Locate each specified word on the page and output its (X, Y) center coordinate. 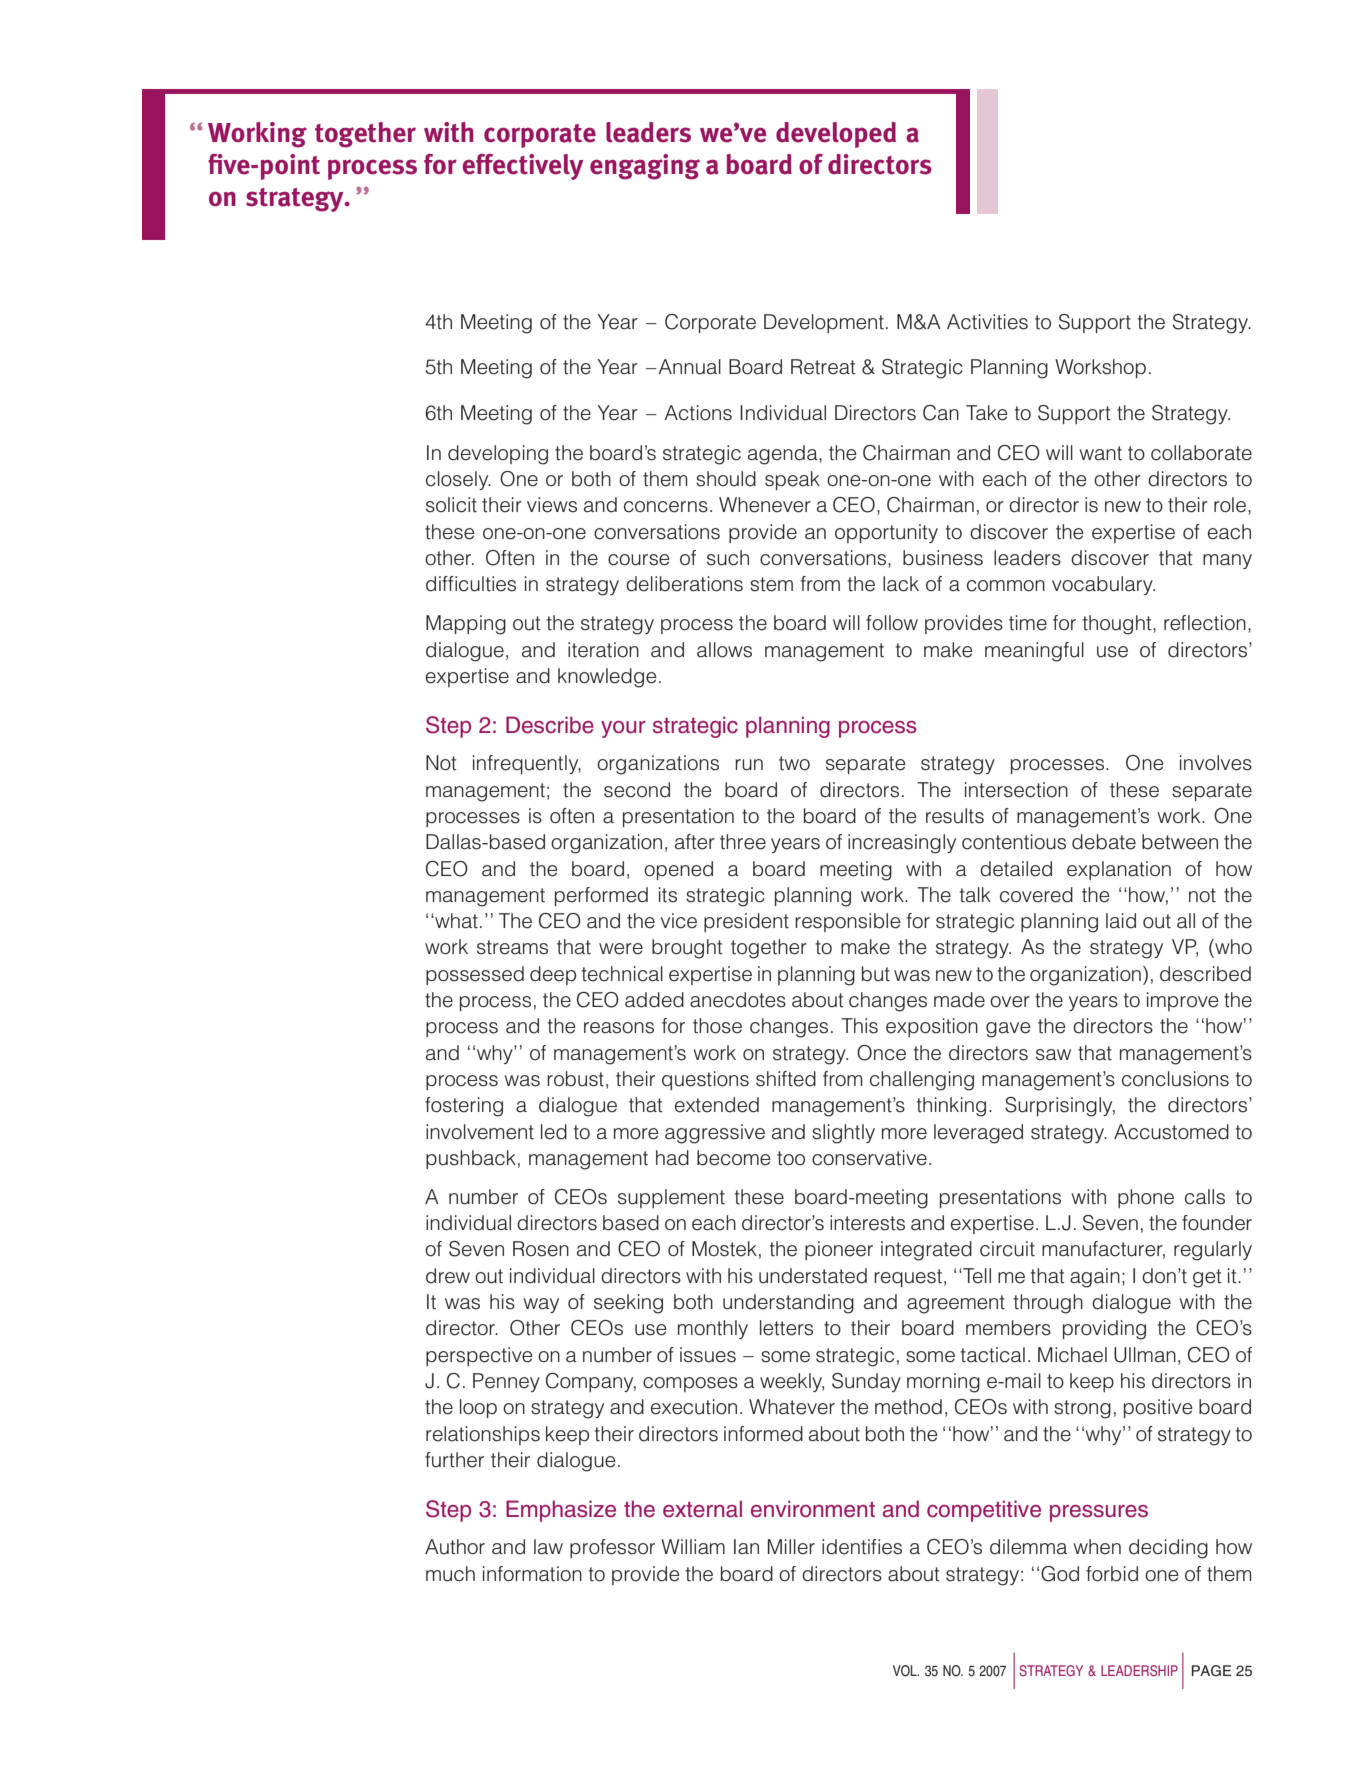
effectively (523, 167)
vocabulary (1103, 585)
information (532, 1574)
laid (1121, 921)
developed (836, 135)
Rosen (541, 1249)
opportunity (886, 533)
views (552, 505)
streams (512, 947)
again (1095, 1278)
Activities (987, 322)
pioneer (839, 1250)
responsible (848, 922)
